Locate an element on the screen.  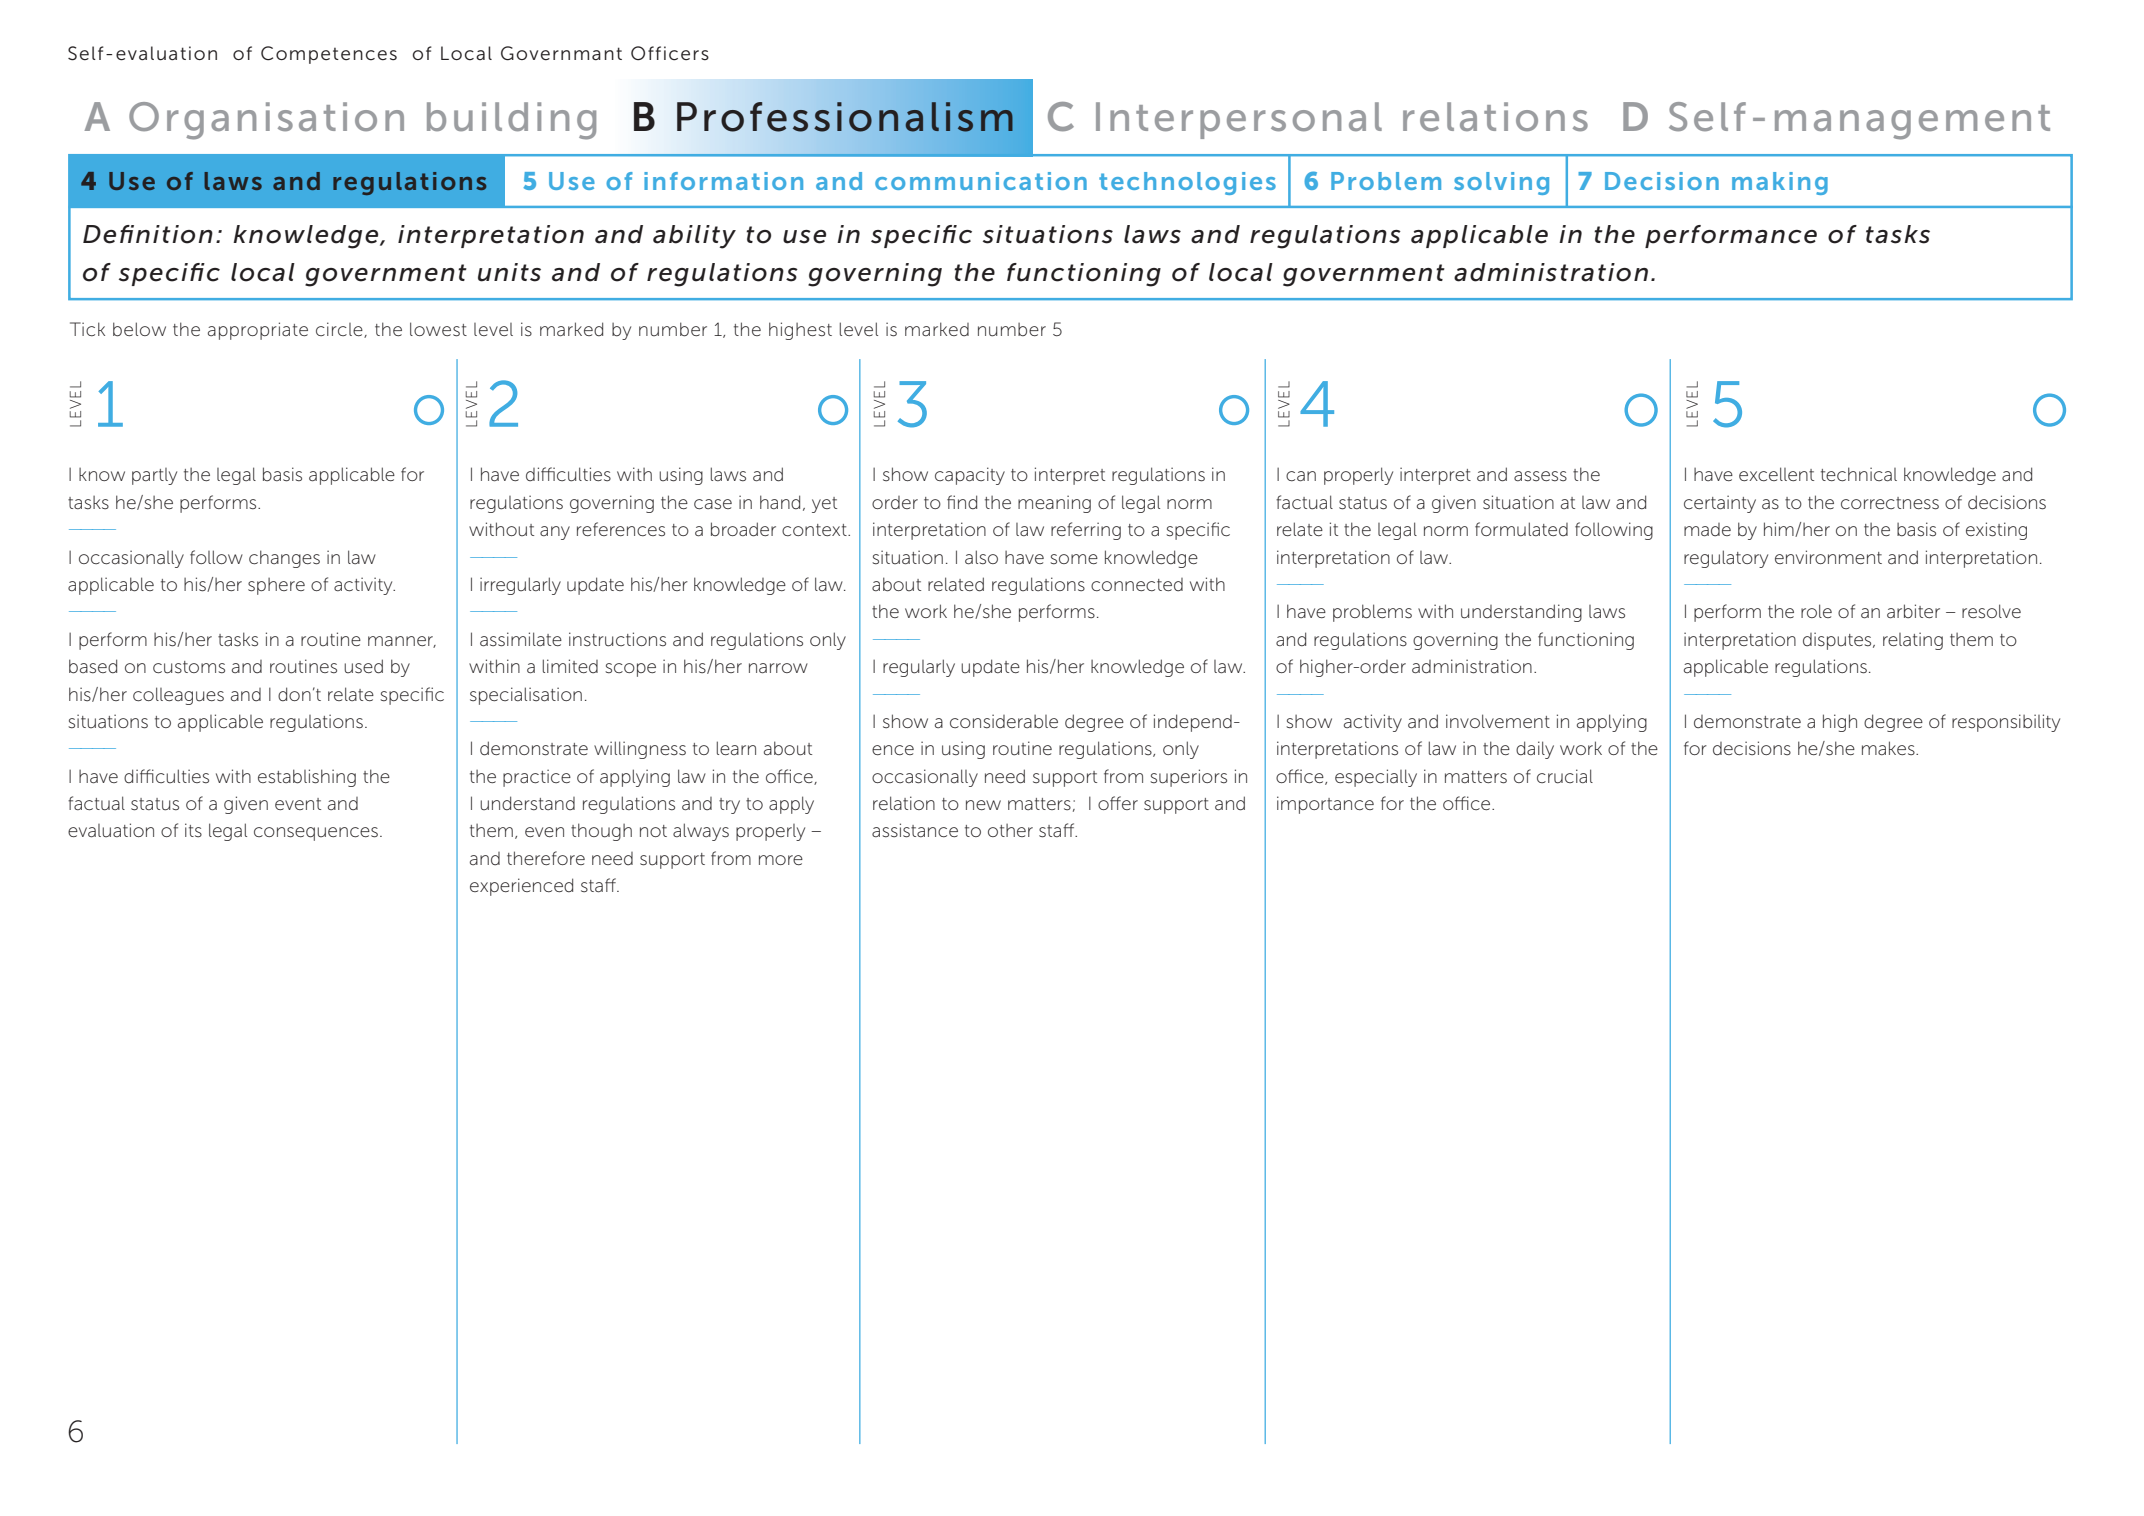
connected is located at coordinates (1137, 585).
